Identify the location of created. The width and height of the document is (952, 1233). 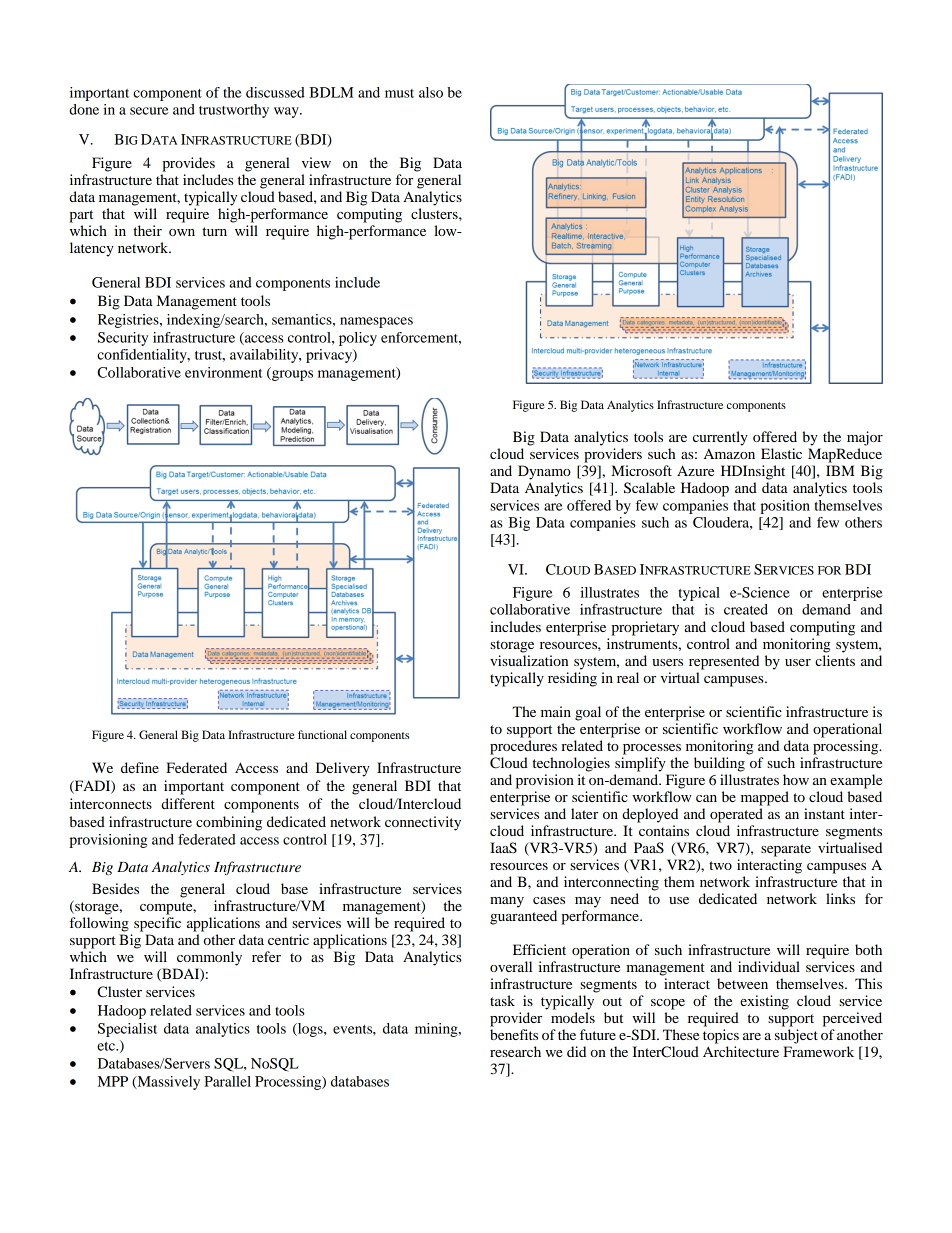
(746, 609).
